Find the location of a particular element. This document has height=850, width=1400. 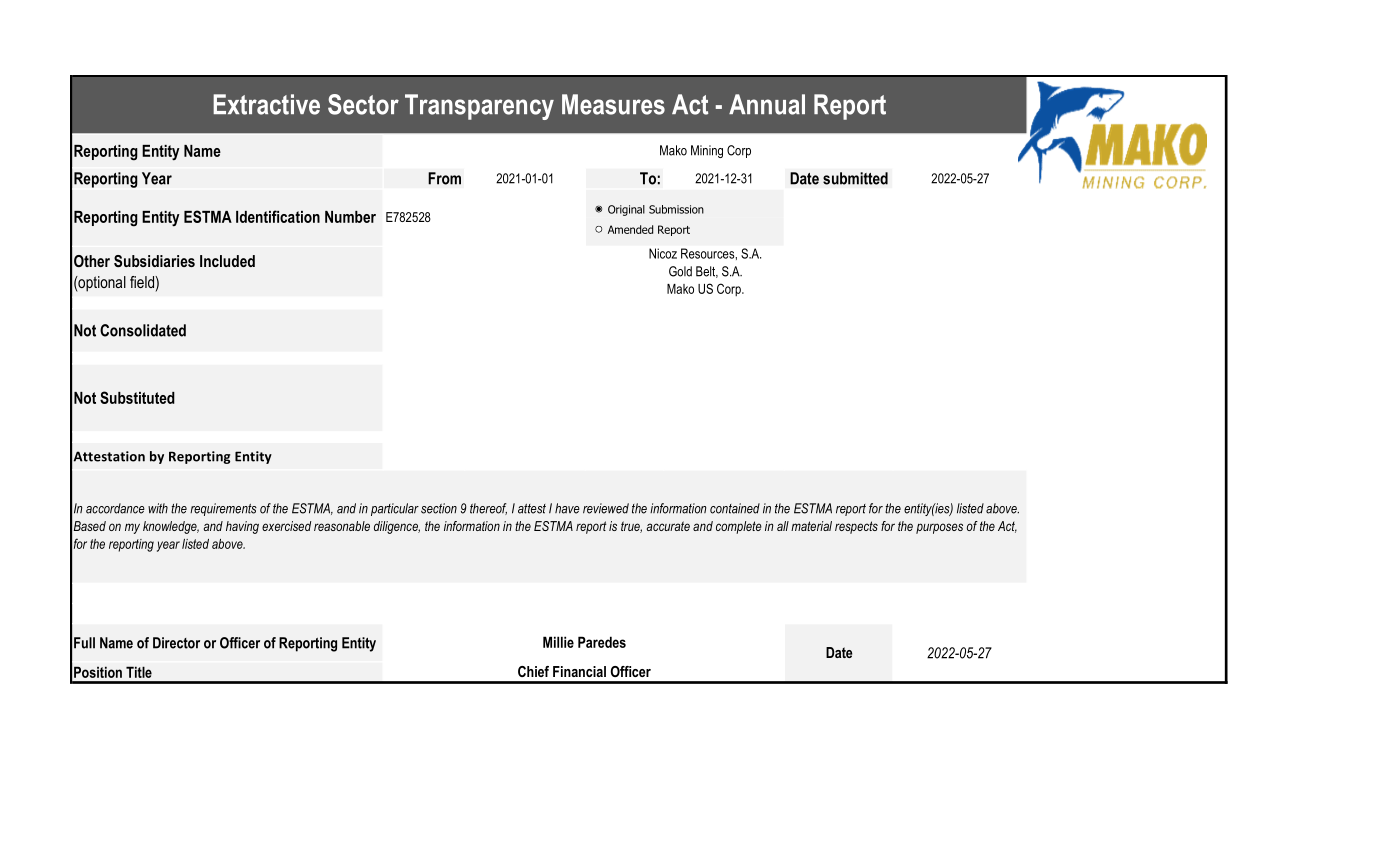

Extractive is located at coordinates (266, 104).
